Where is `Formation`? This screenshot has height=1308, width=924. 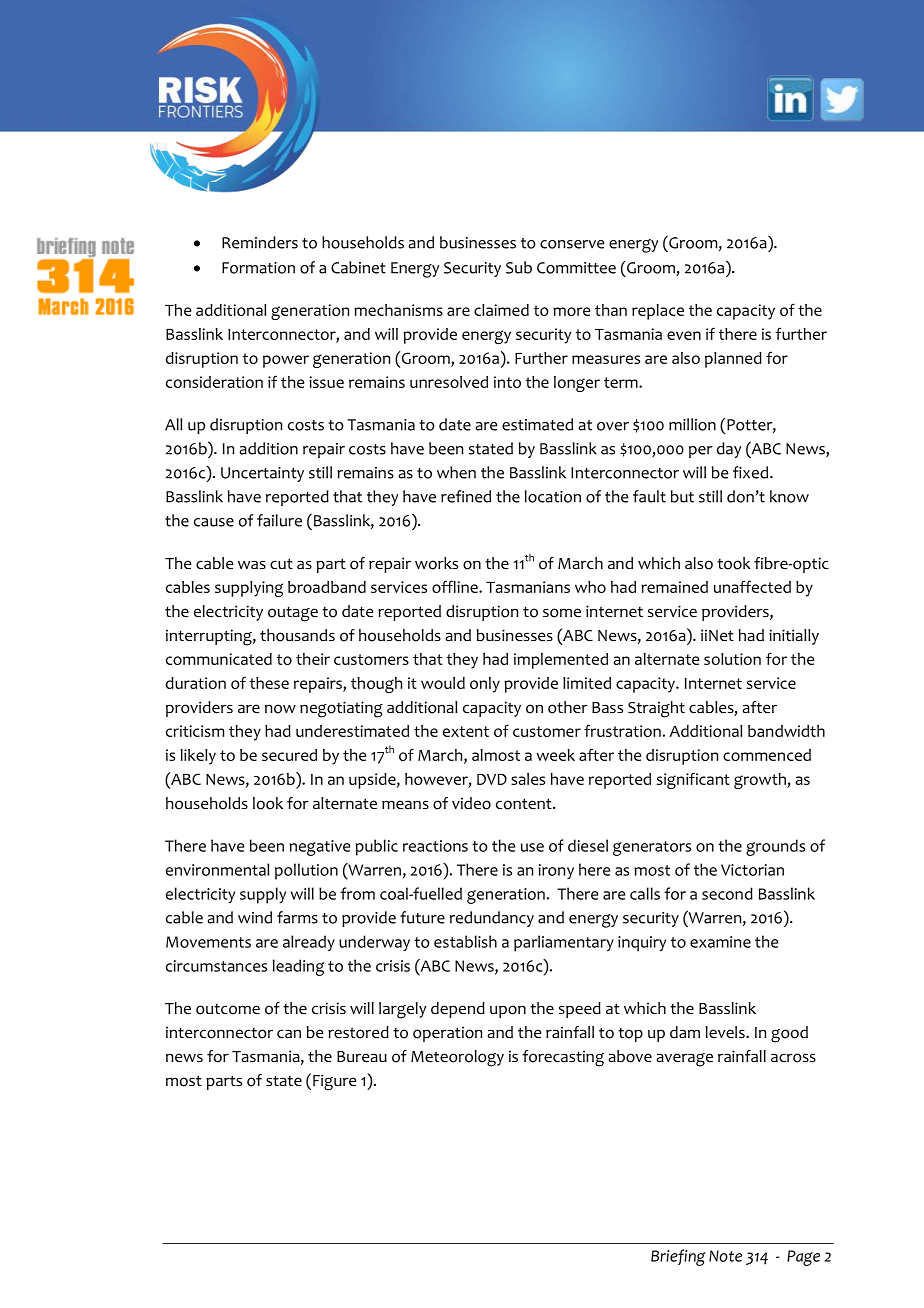 Formation is located at coordinates (258, 268).
